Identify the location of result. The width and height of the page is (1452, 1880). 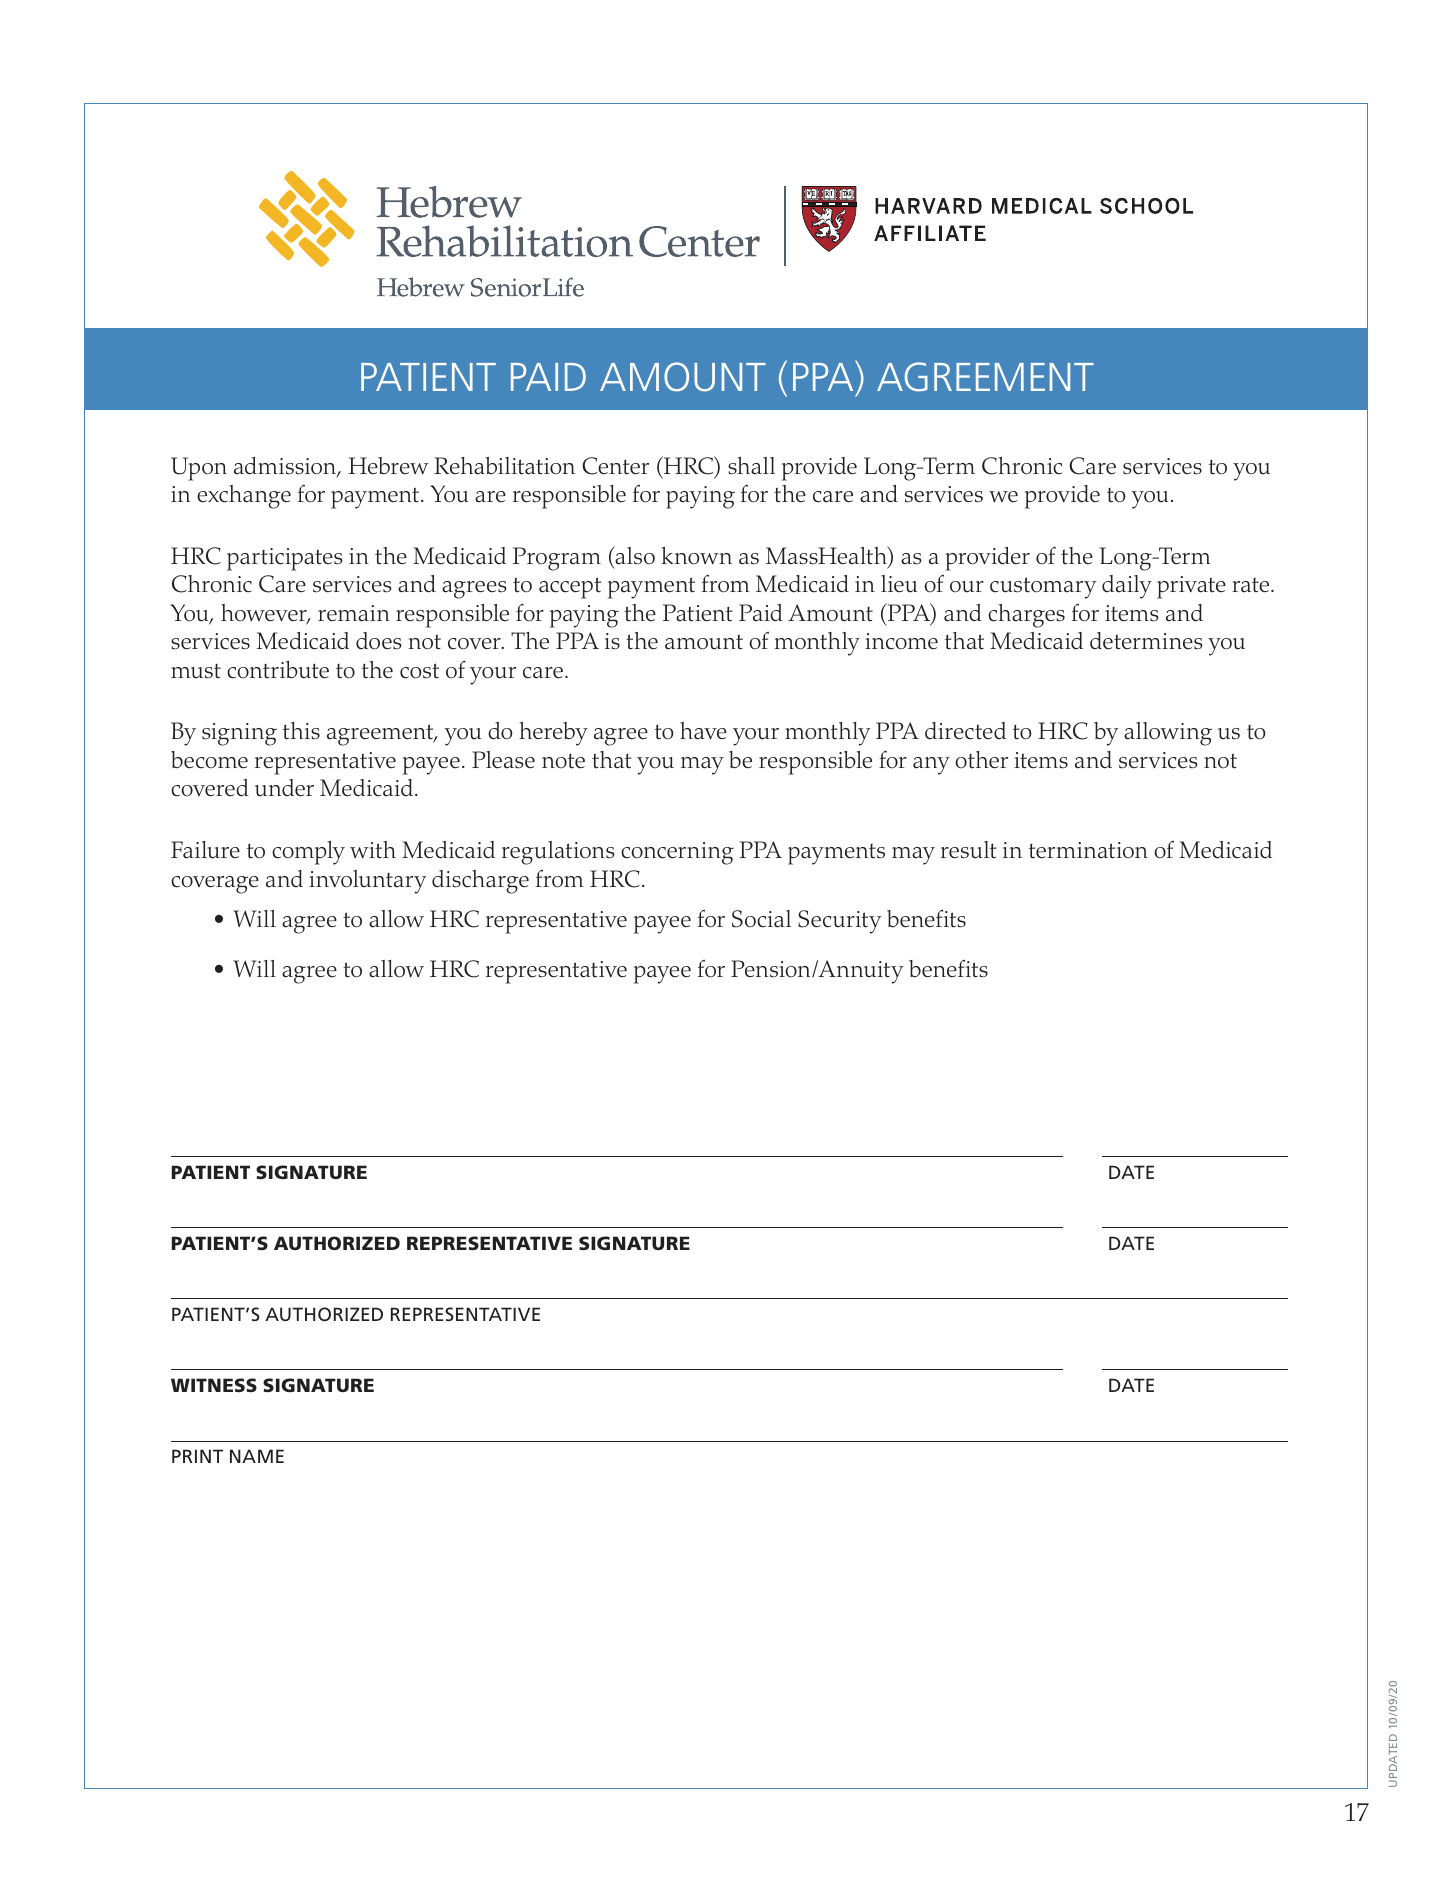
(968, 850).
